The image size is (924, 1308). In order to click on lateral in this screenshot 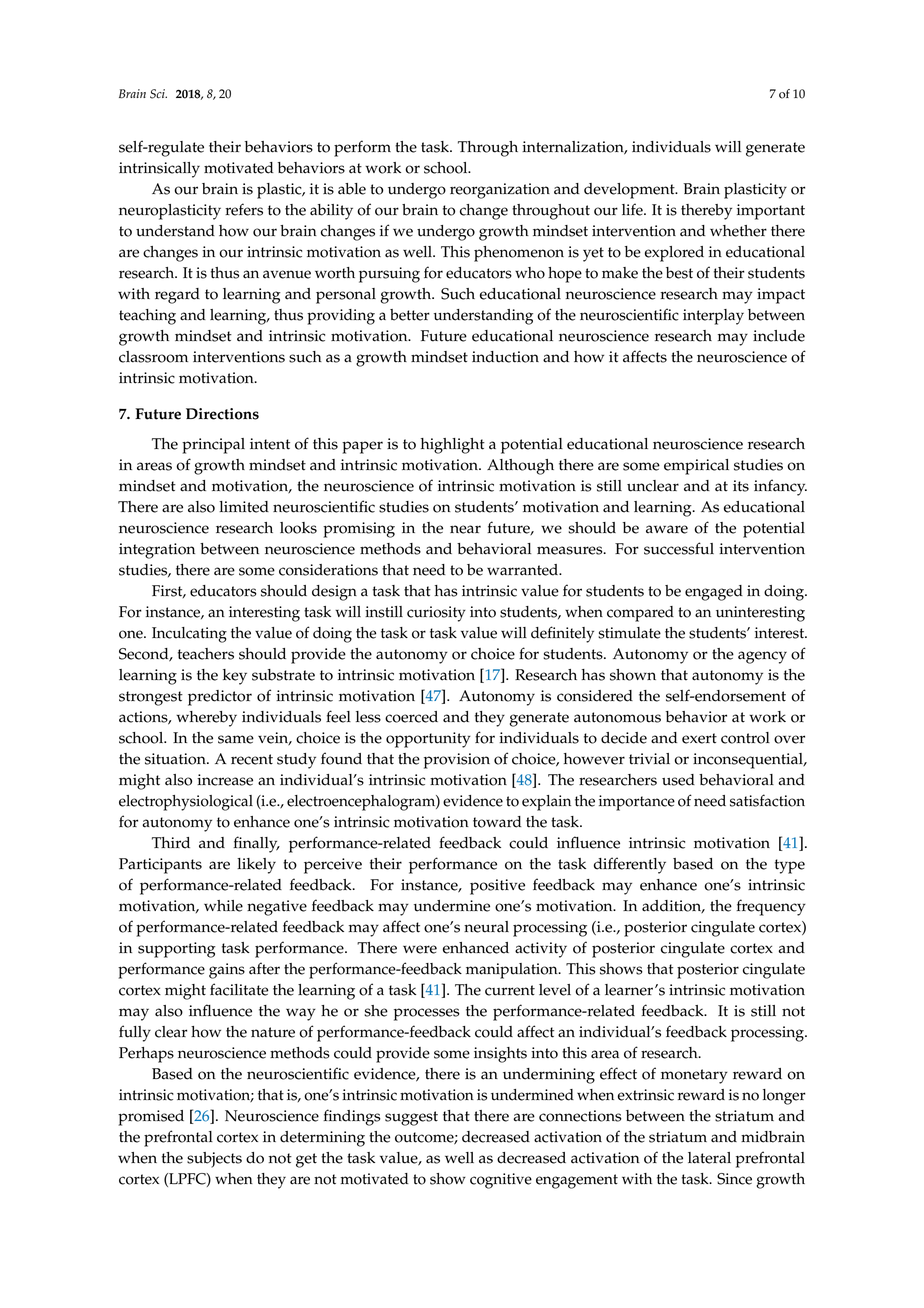, I will do `click(709, 1158)`.
